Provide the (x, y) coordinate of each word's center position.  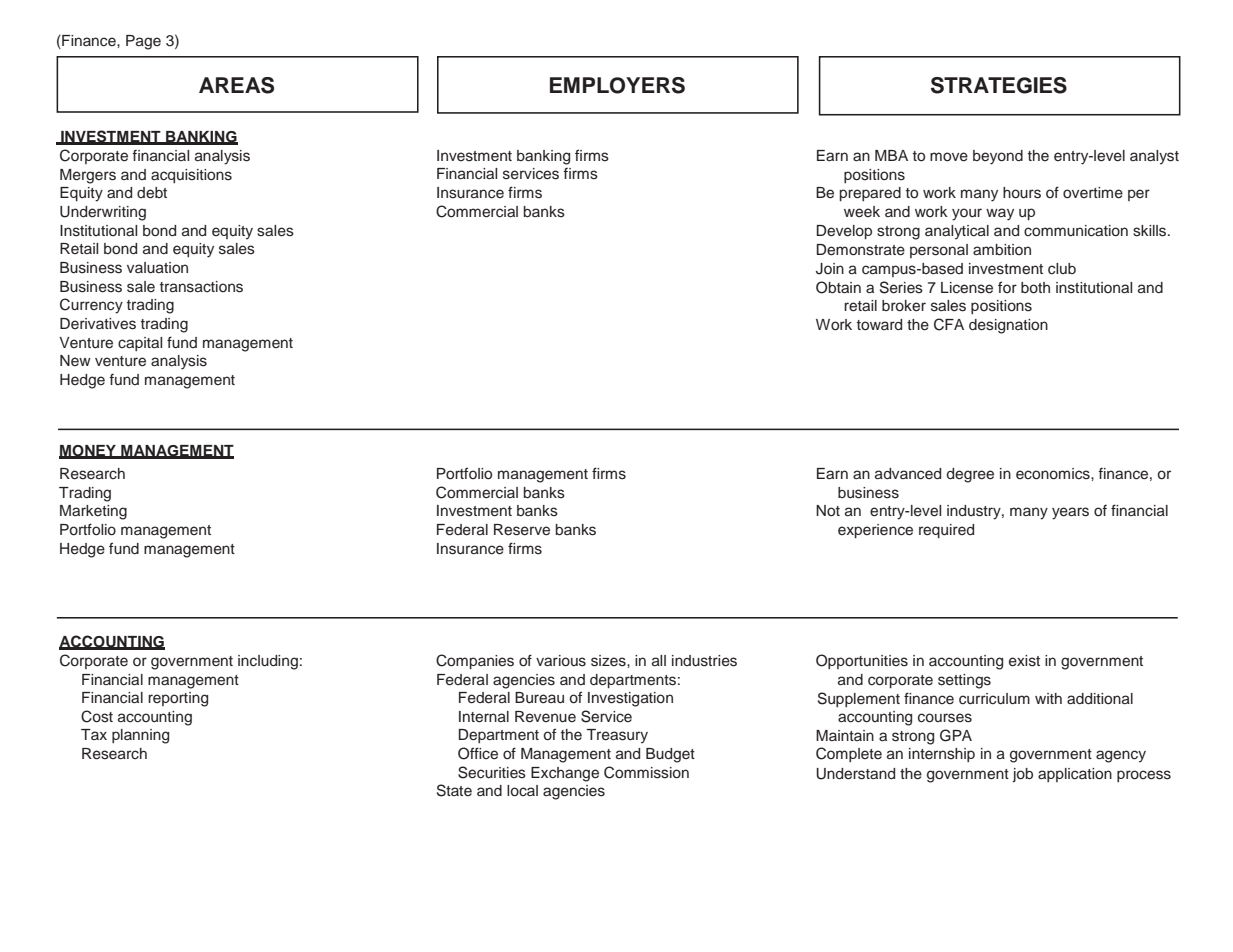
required (946, 531)
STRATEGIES (999, 85)
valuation (157, 268)
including (268, 662)
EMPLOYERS (617, 85)
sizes (609, 661)
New (75, 360)
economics (1054, 474)
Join (830, 269)
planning (140, 736)
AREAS (236, 85)
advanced (908, 474)
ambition (1002, 249)
